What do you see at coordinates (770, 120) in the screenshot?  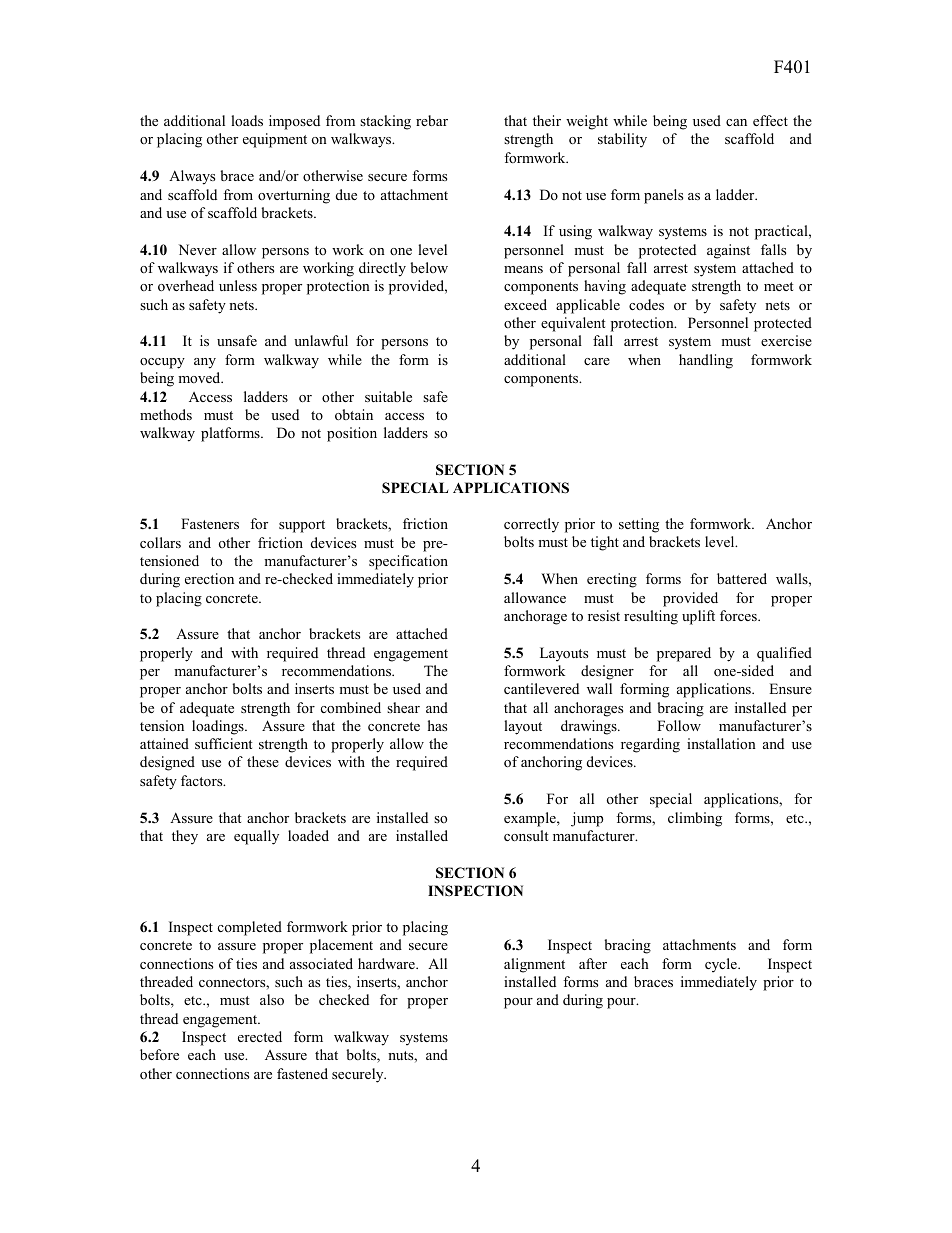 I see `effect` at bounding box center [770, 120].
